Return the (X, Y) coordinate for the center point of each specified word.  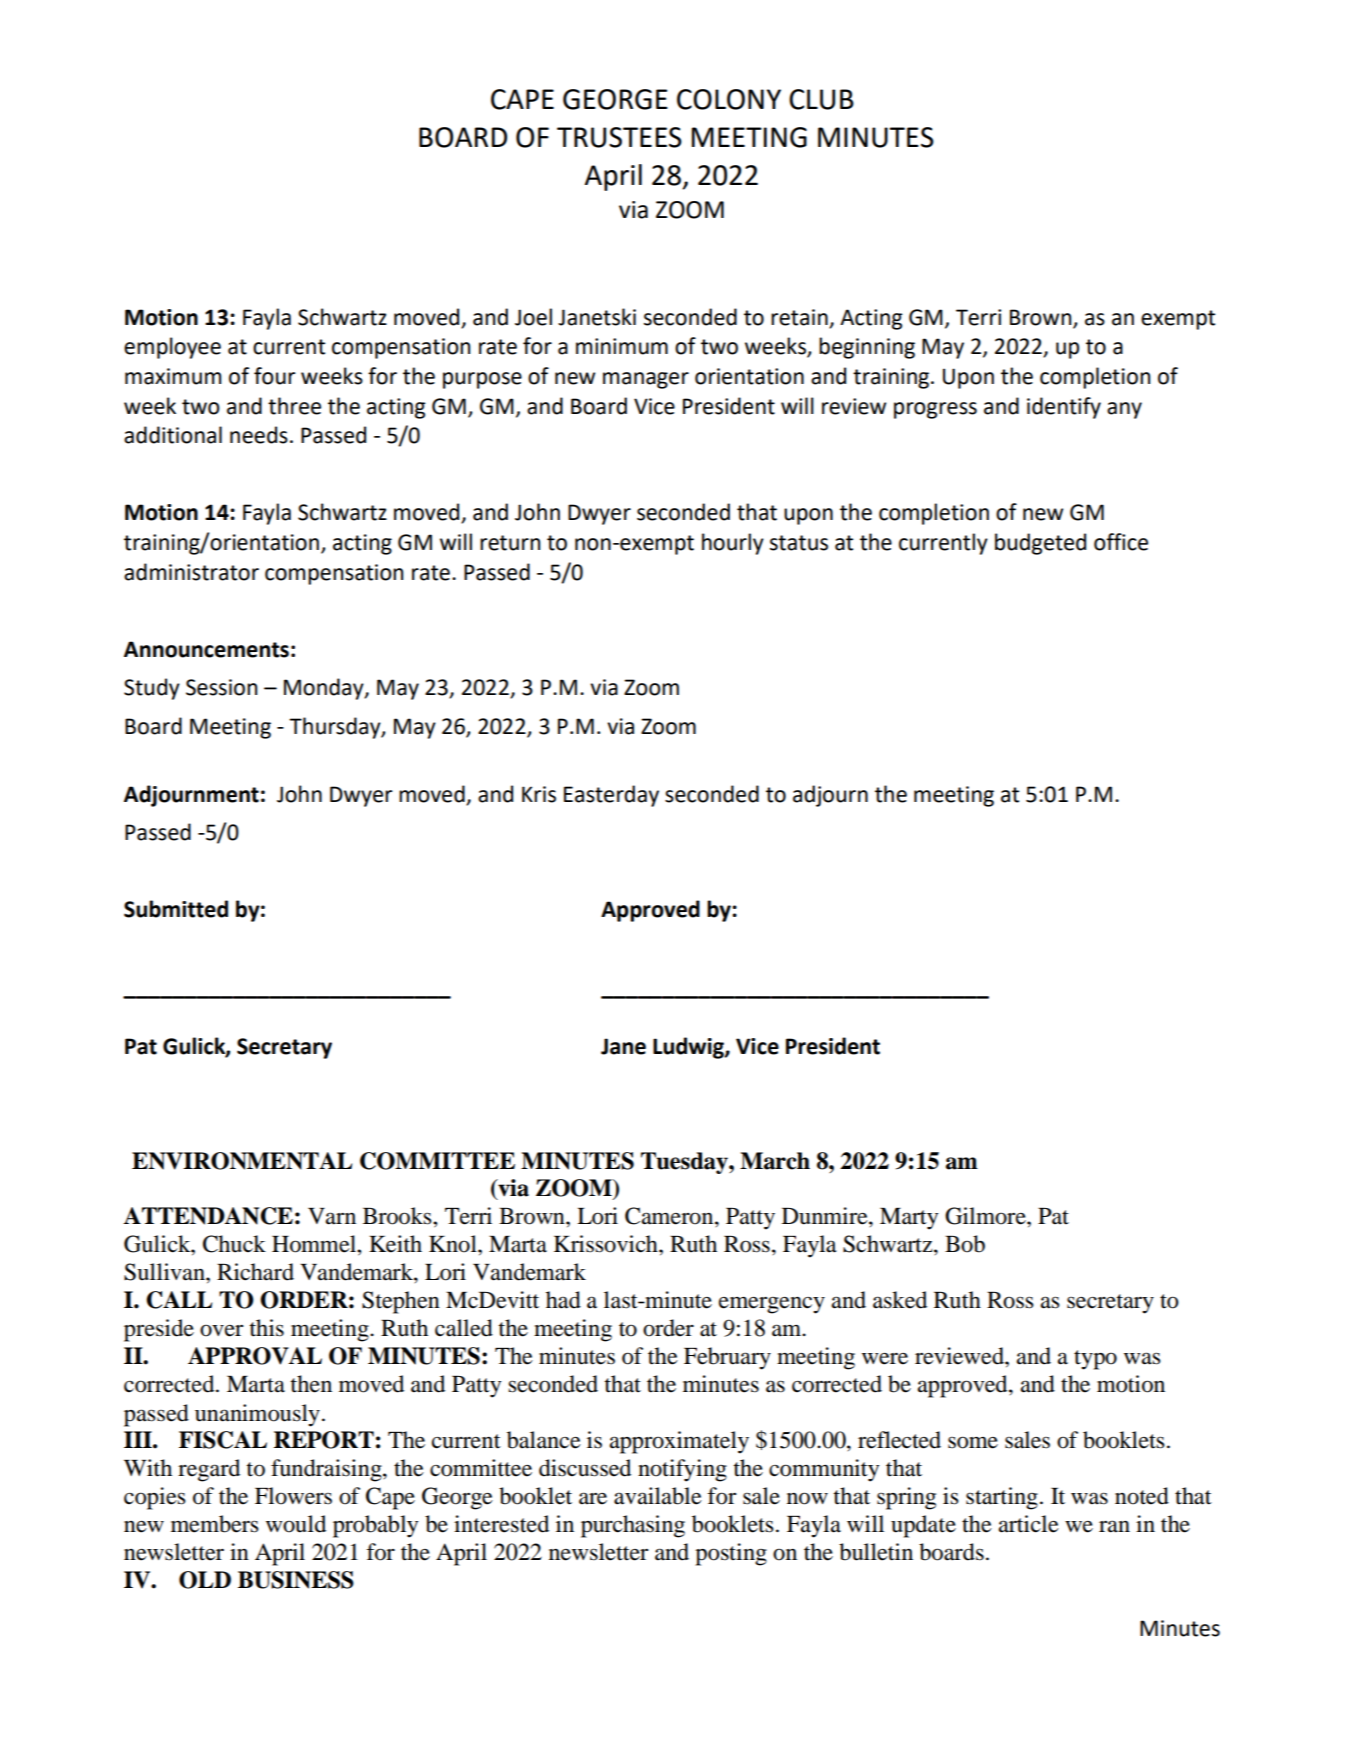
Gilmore (986, 1216)
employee (172, 348)
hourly (733, 544)
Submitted (176, 909)
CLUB (821, 99)
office (1121, 542)
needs (259, 435)
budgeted (1040, 544)
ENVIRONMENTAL (242, 1161)
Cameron (670, 1216)
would (296, 1524)
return (510, 543)
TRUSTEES (619, 137)
